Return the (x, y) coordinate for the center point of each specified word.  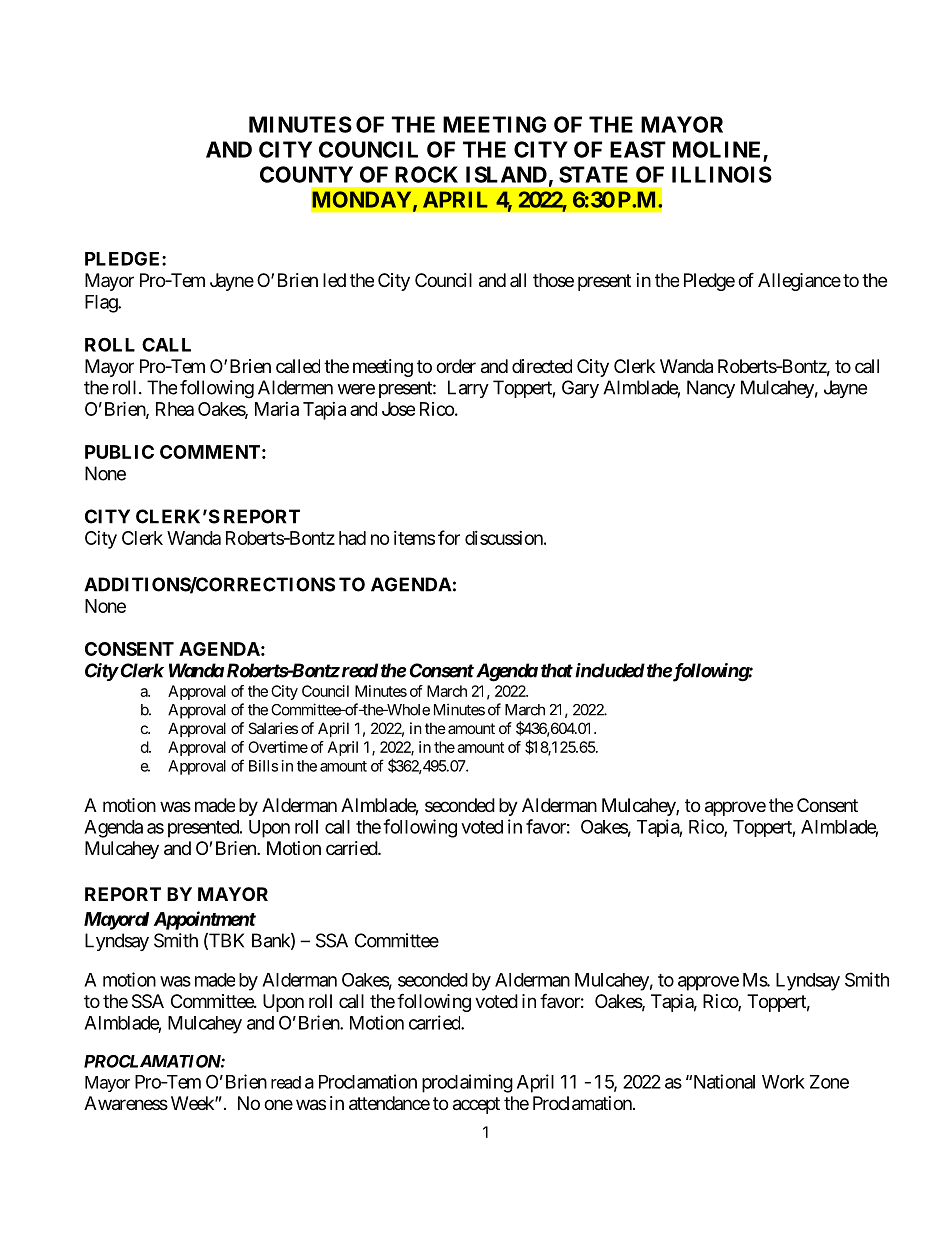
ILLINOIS (722, 174)
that (557, 670)
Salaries (273, 728)
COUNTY (306, 174)
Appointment (205, 920)
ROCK (426, 174)
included (610, 670)
